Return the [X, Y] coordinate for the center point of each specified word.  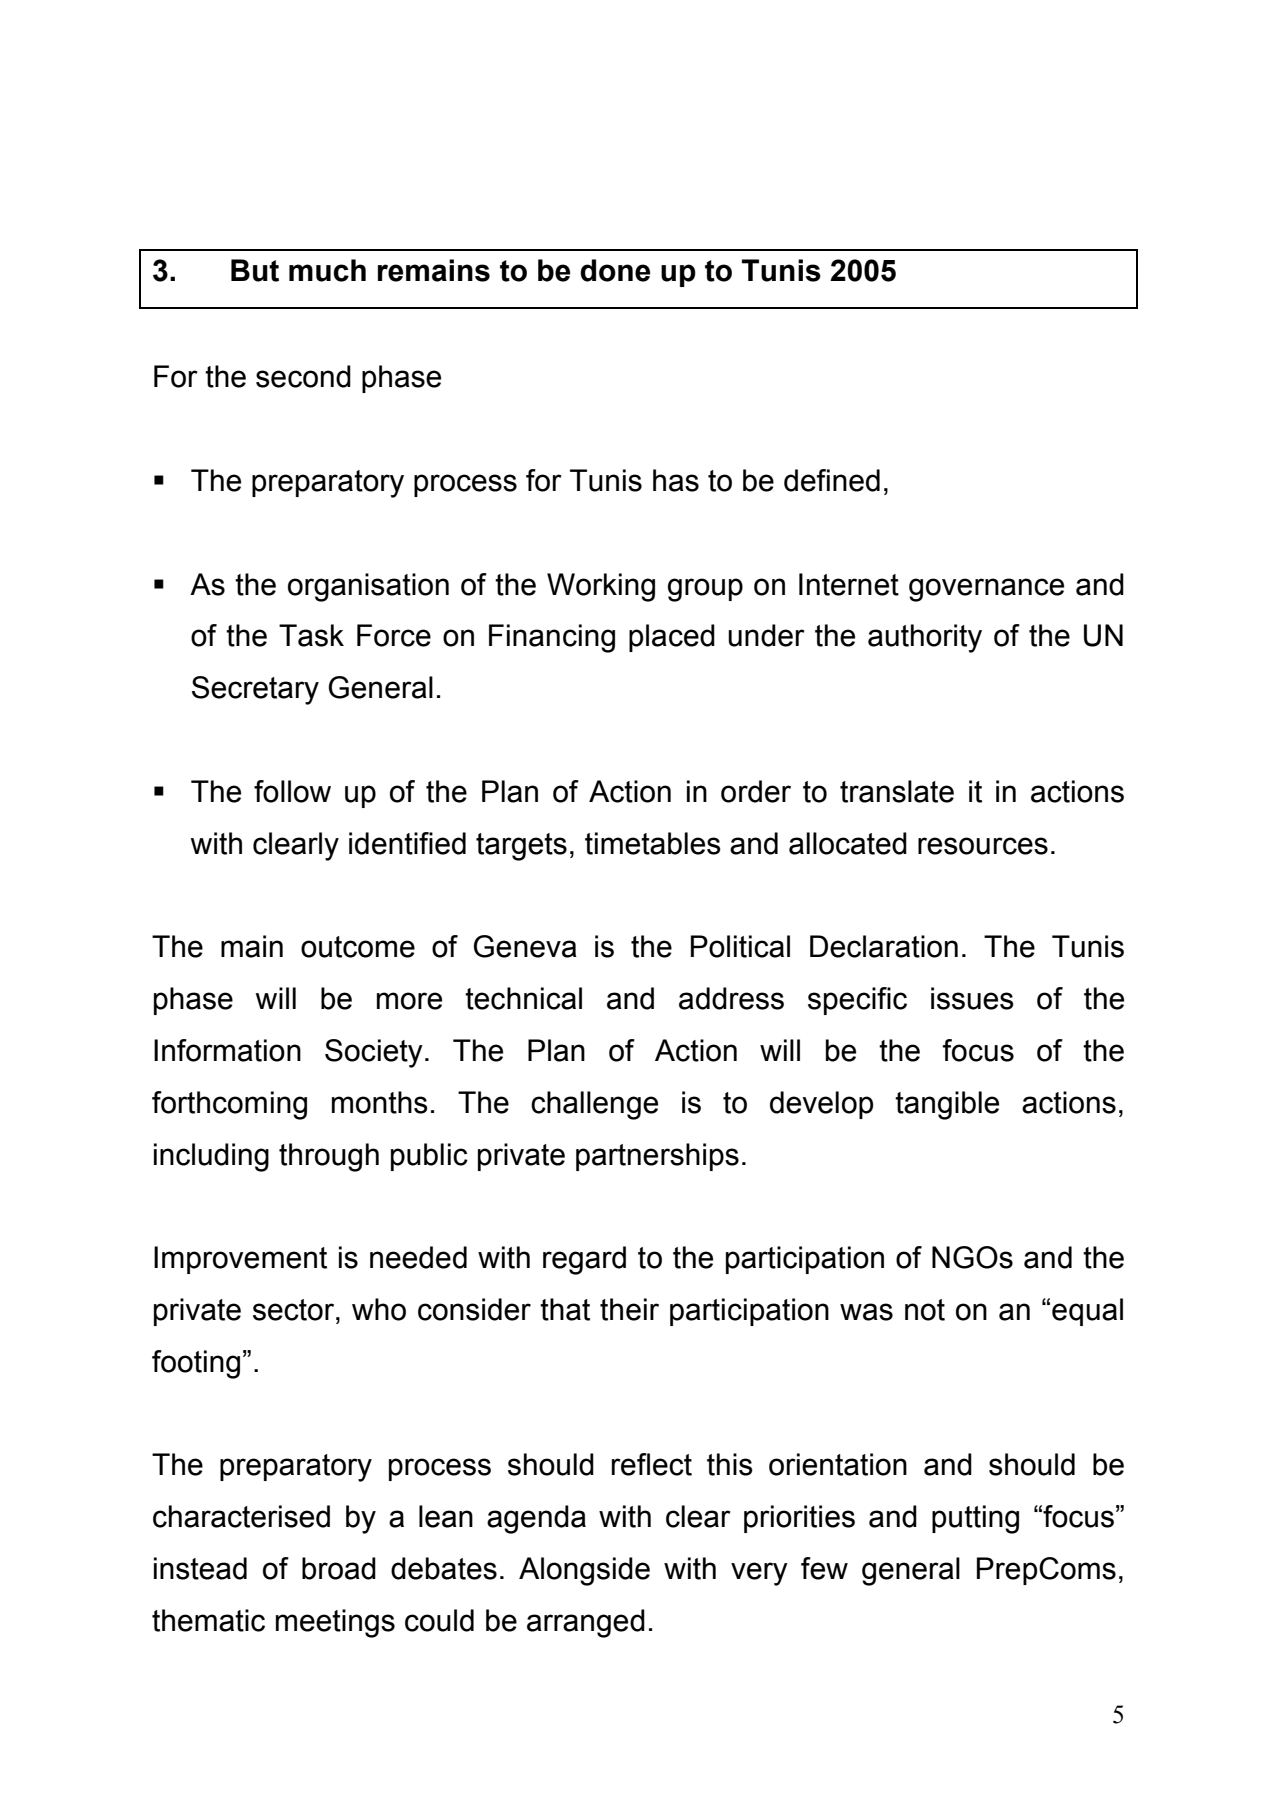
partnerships [657, 1157]
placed [672, 638]
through [329, 1157]
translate [897, 791]
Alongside [584, 1571]
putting [975, 1519]
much [327, 270]
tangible [947, 1105]
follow [292, 791]
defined [832, 480]
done [615, 270]
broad [339, 1568]
